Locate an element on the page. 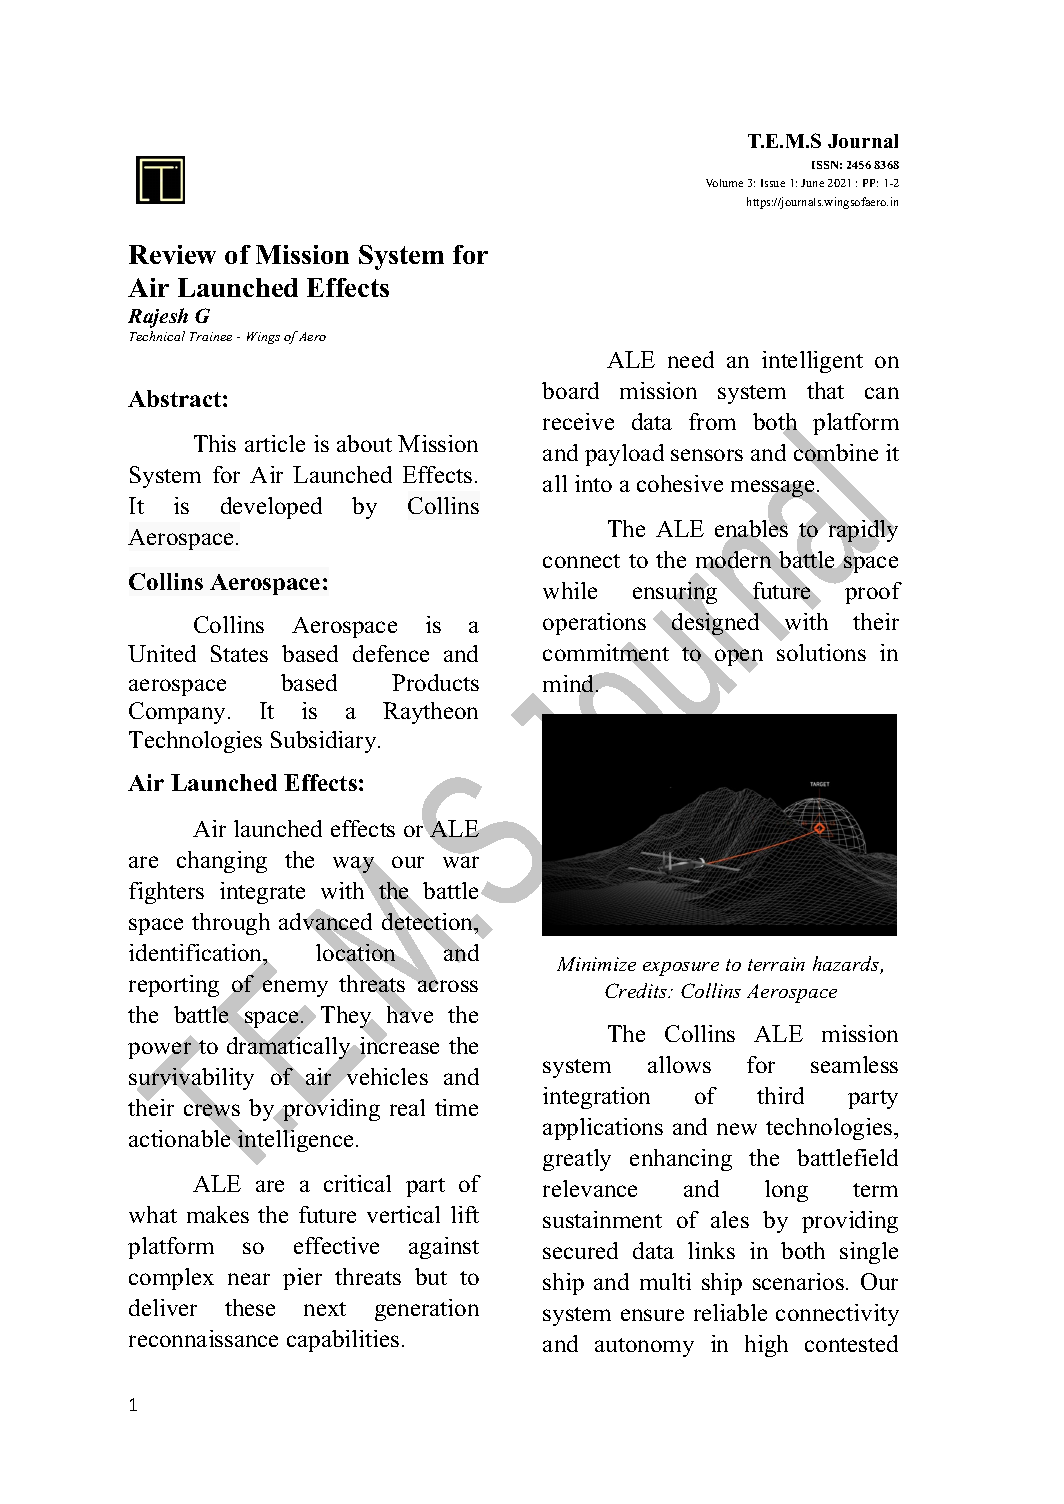 Image resolution: width=1064 pixels, height=1504 pixels. Raytheon is located at coordinates (430, 713).
